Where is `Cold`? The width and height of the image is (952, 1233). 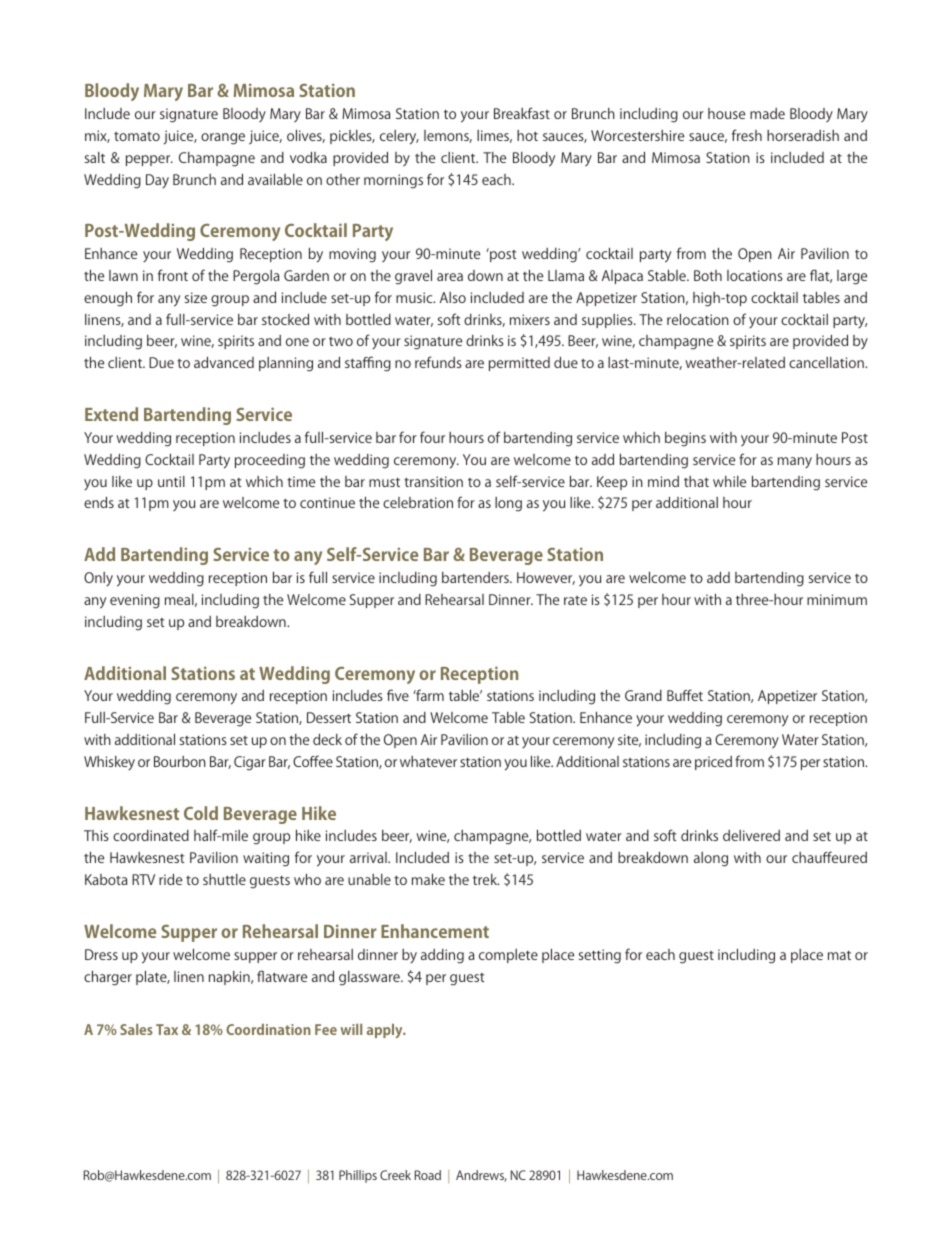 Cold is located at coordinates (201, 813).
